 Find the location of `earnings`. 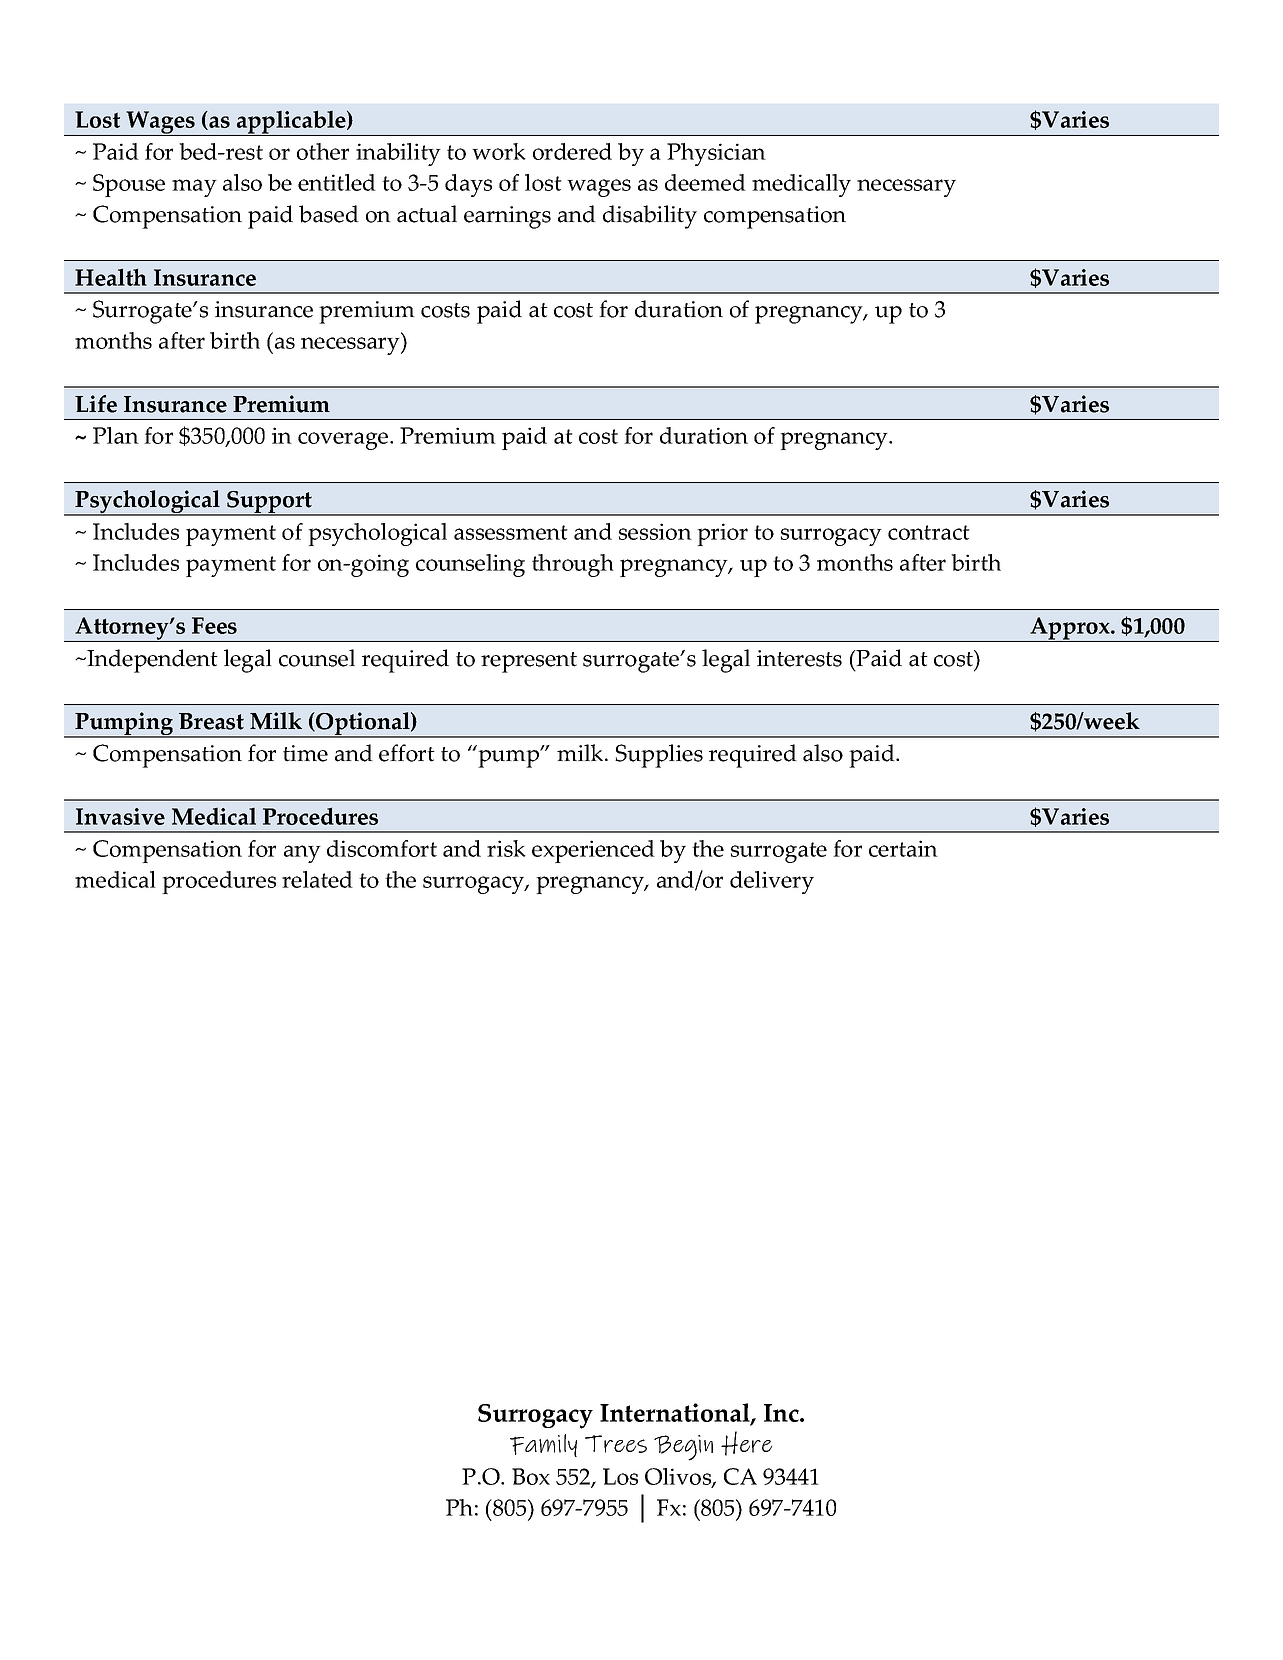

earnings is located at coordinates (507, 217).
